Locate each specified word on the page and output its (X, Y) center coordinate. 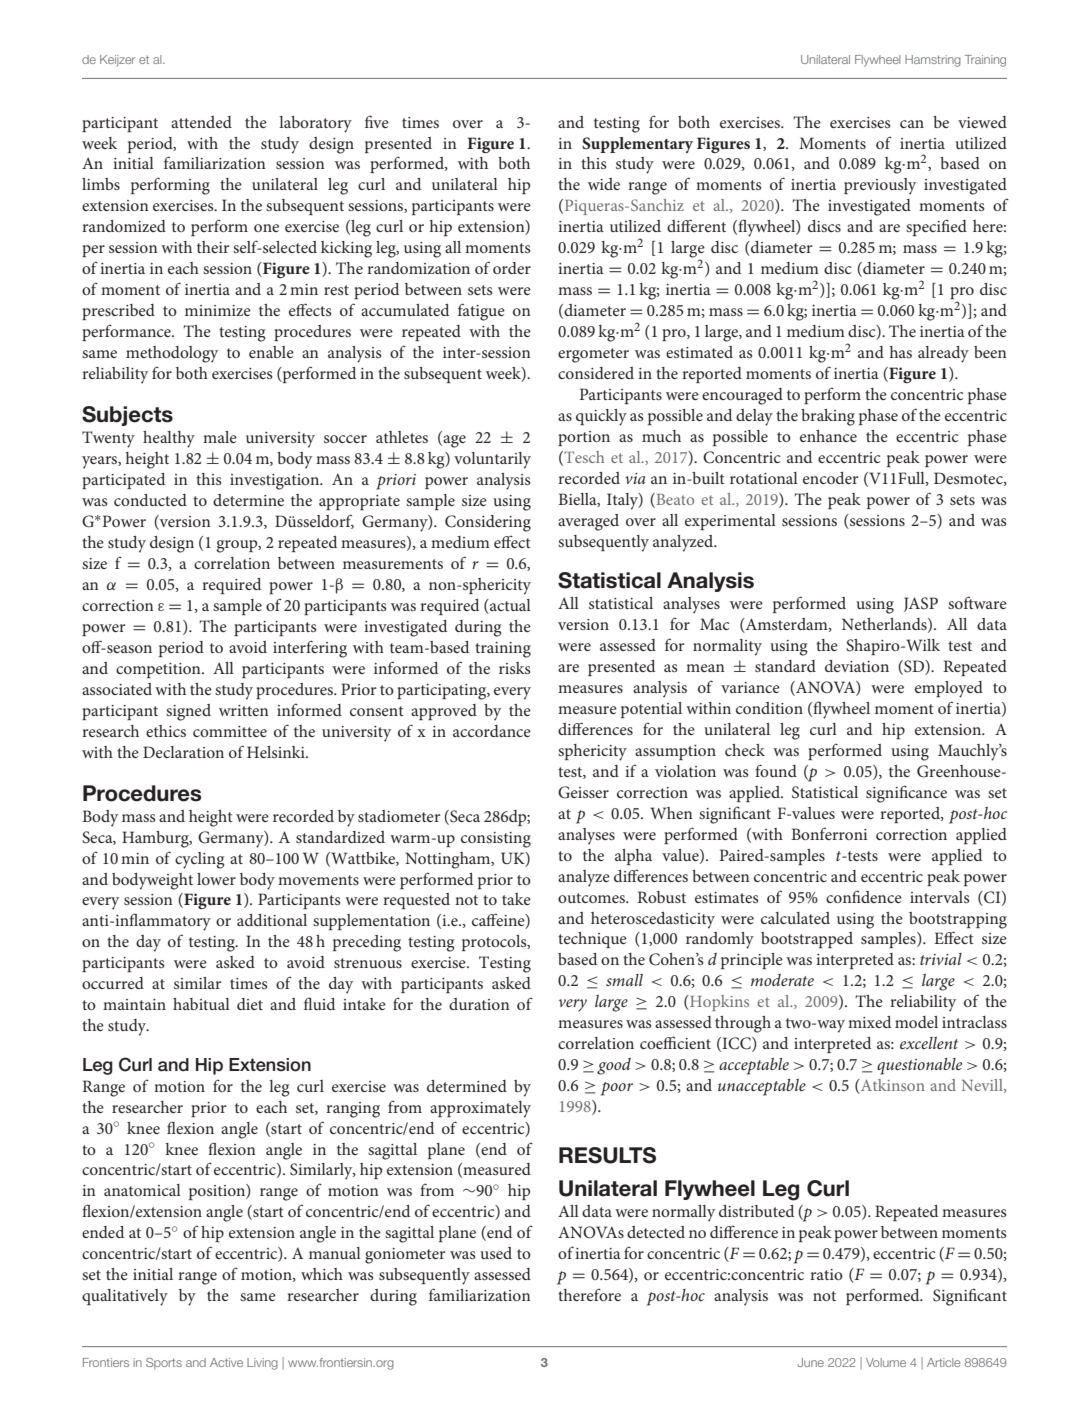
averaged (588, 522)
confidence (864, 896)
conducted (150, 500)
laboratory (315, 124)
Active (226, 1362)
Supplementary (637, 145)
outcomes (592, 898)
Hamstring (933, 61)
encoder (831, 478)
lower (216, 879)
